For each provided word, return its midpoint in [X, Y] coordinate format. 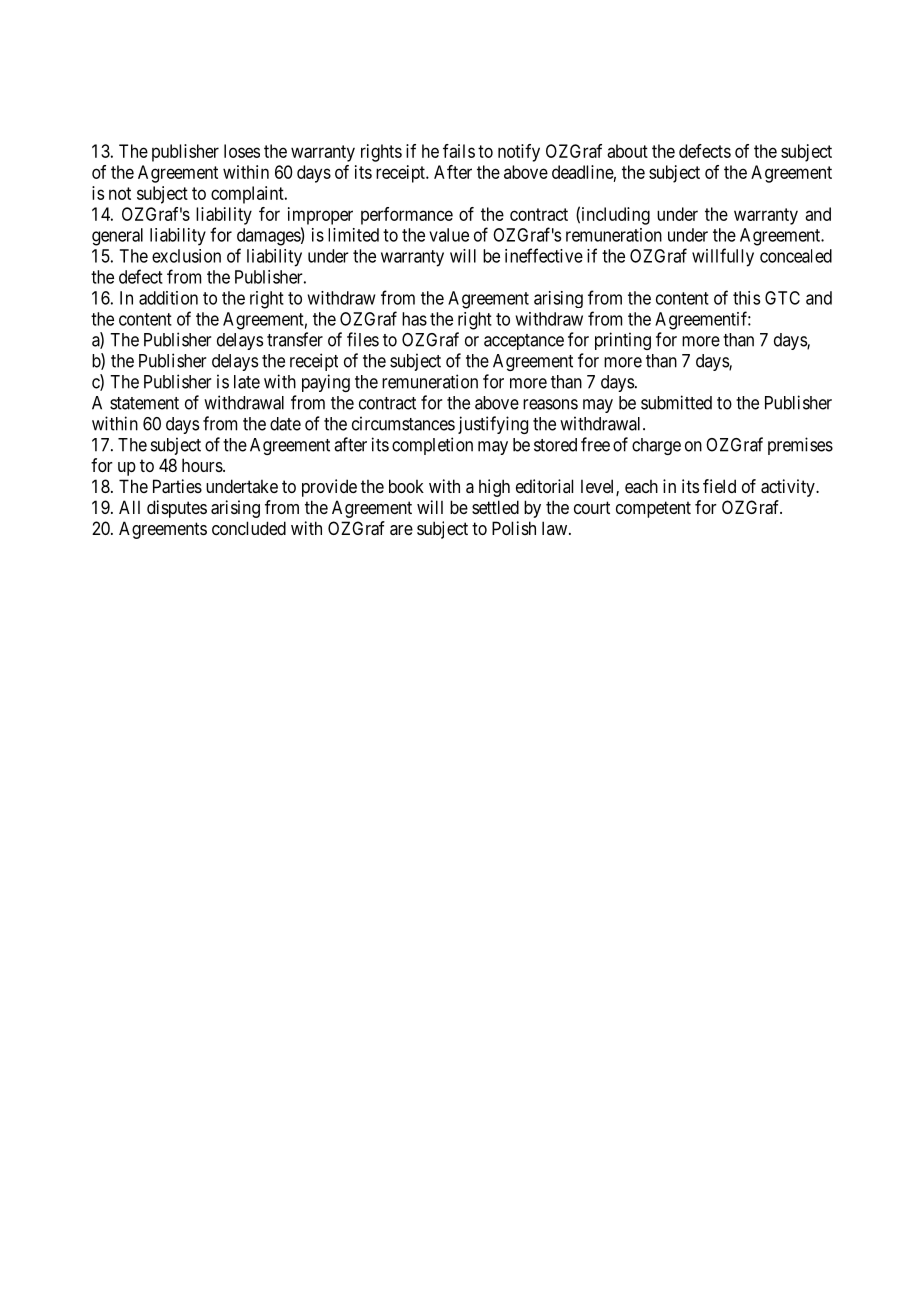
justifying [493, 425]
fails [459, 151]
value [449, 235]
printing [623, 341]
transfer [295, 339]
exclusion [186, 256]
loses [242, 151]
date [285, 424]
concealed [796, 256]
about [627, 151]
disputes [177, 509]
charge [656, 446]
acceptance [524, 342]
